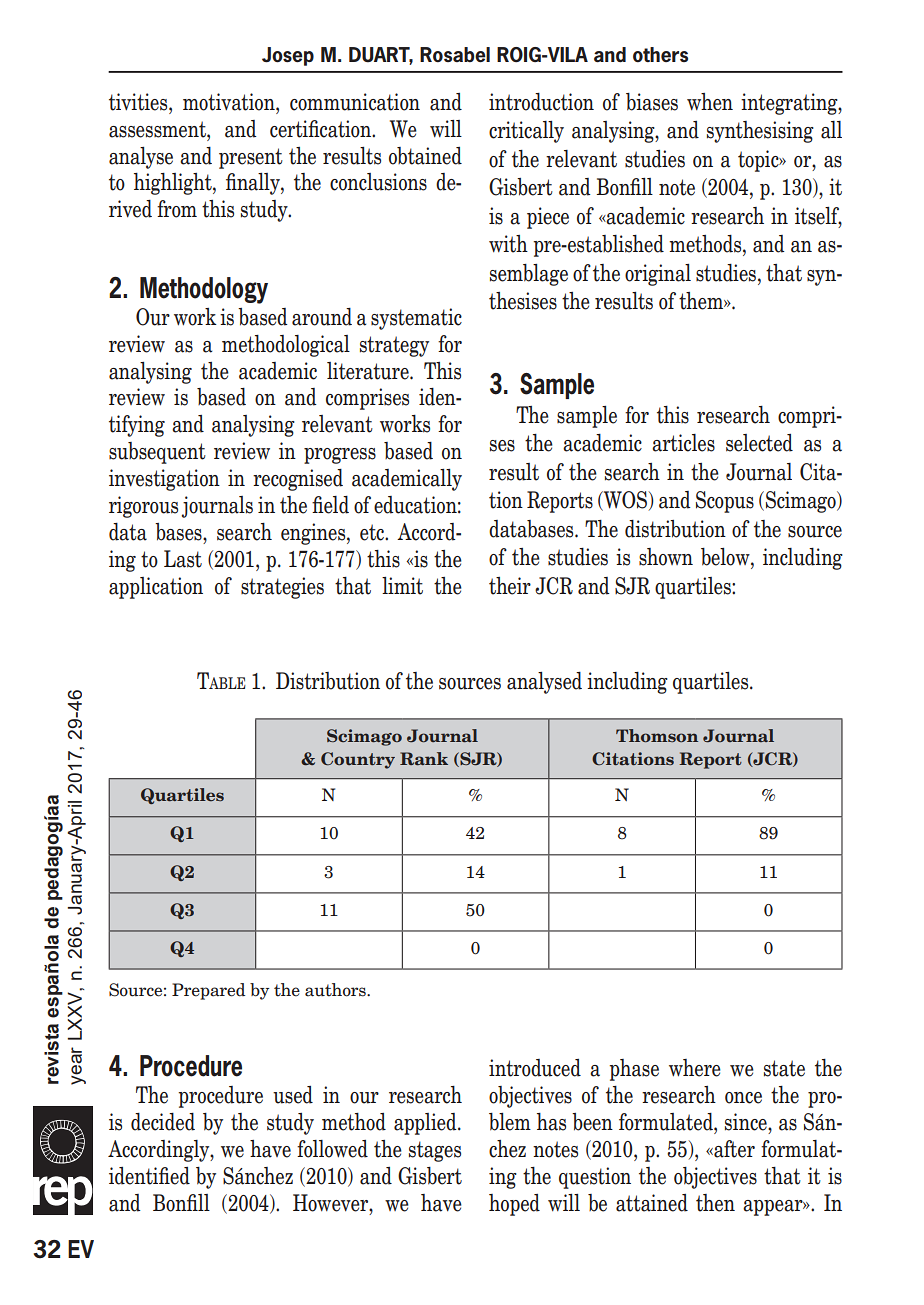  What do you see at coordinates (435, 1151) in the page?
I see `stages` at bounding box center [435, 1151].
